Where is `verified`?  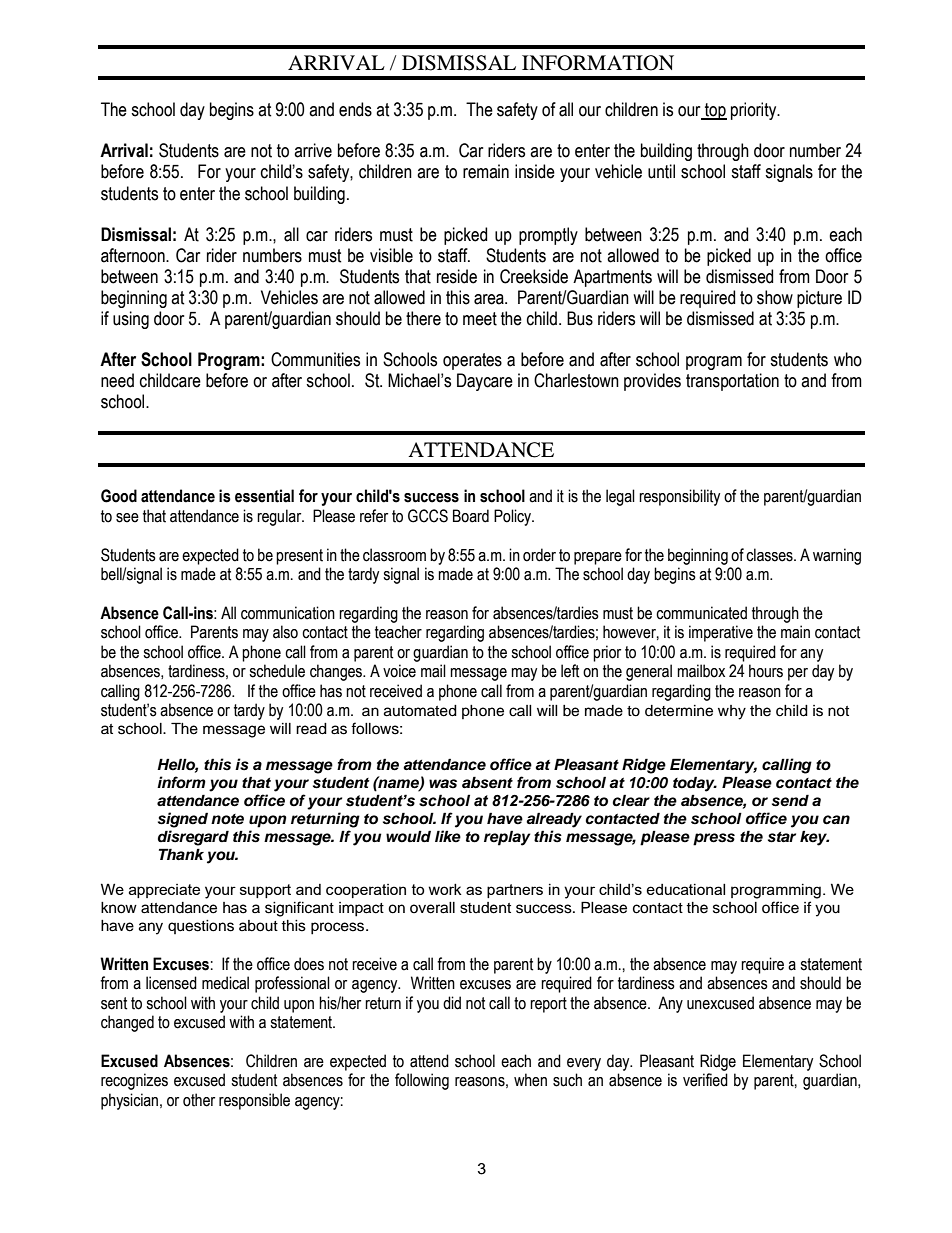
verified is located at coordinates (705, 1080).
